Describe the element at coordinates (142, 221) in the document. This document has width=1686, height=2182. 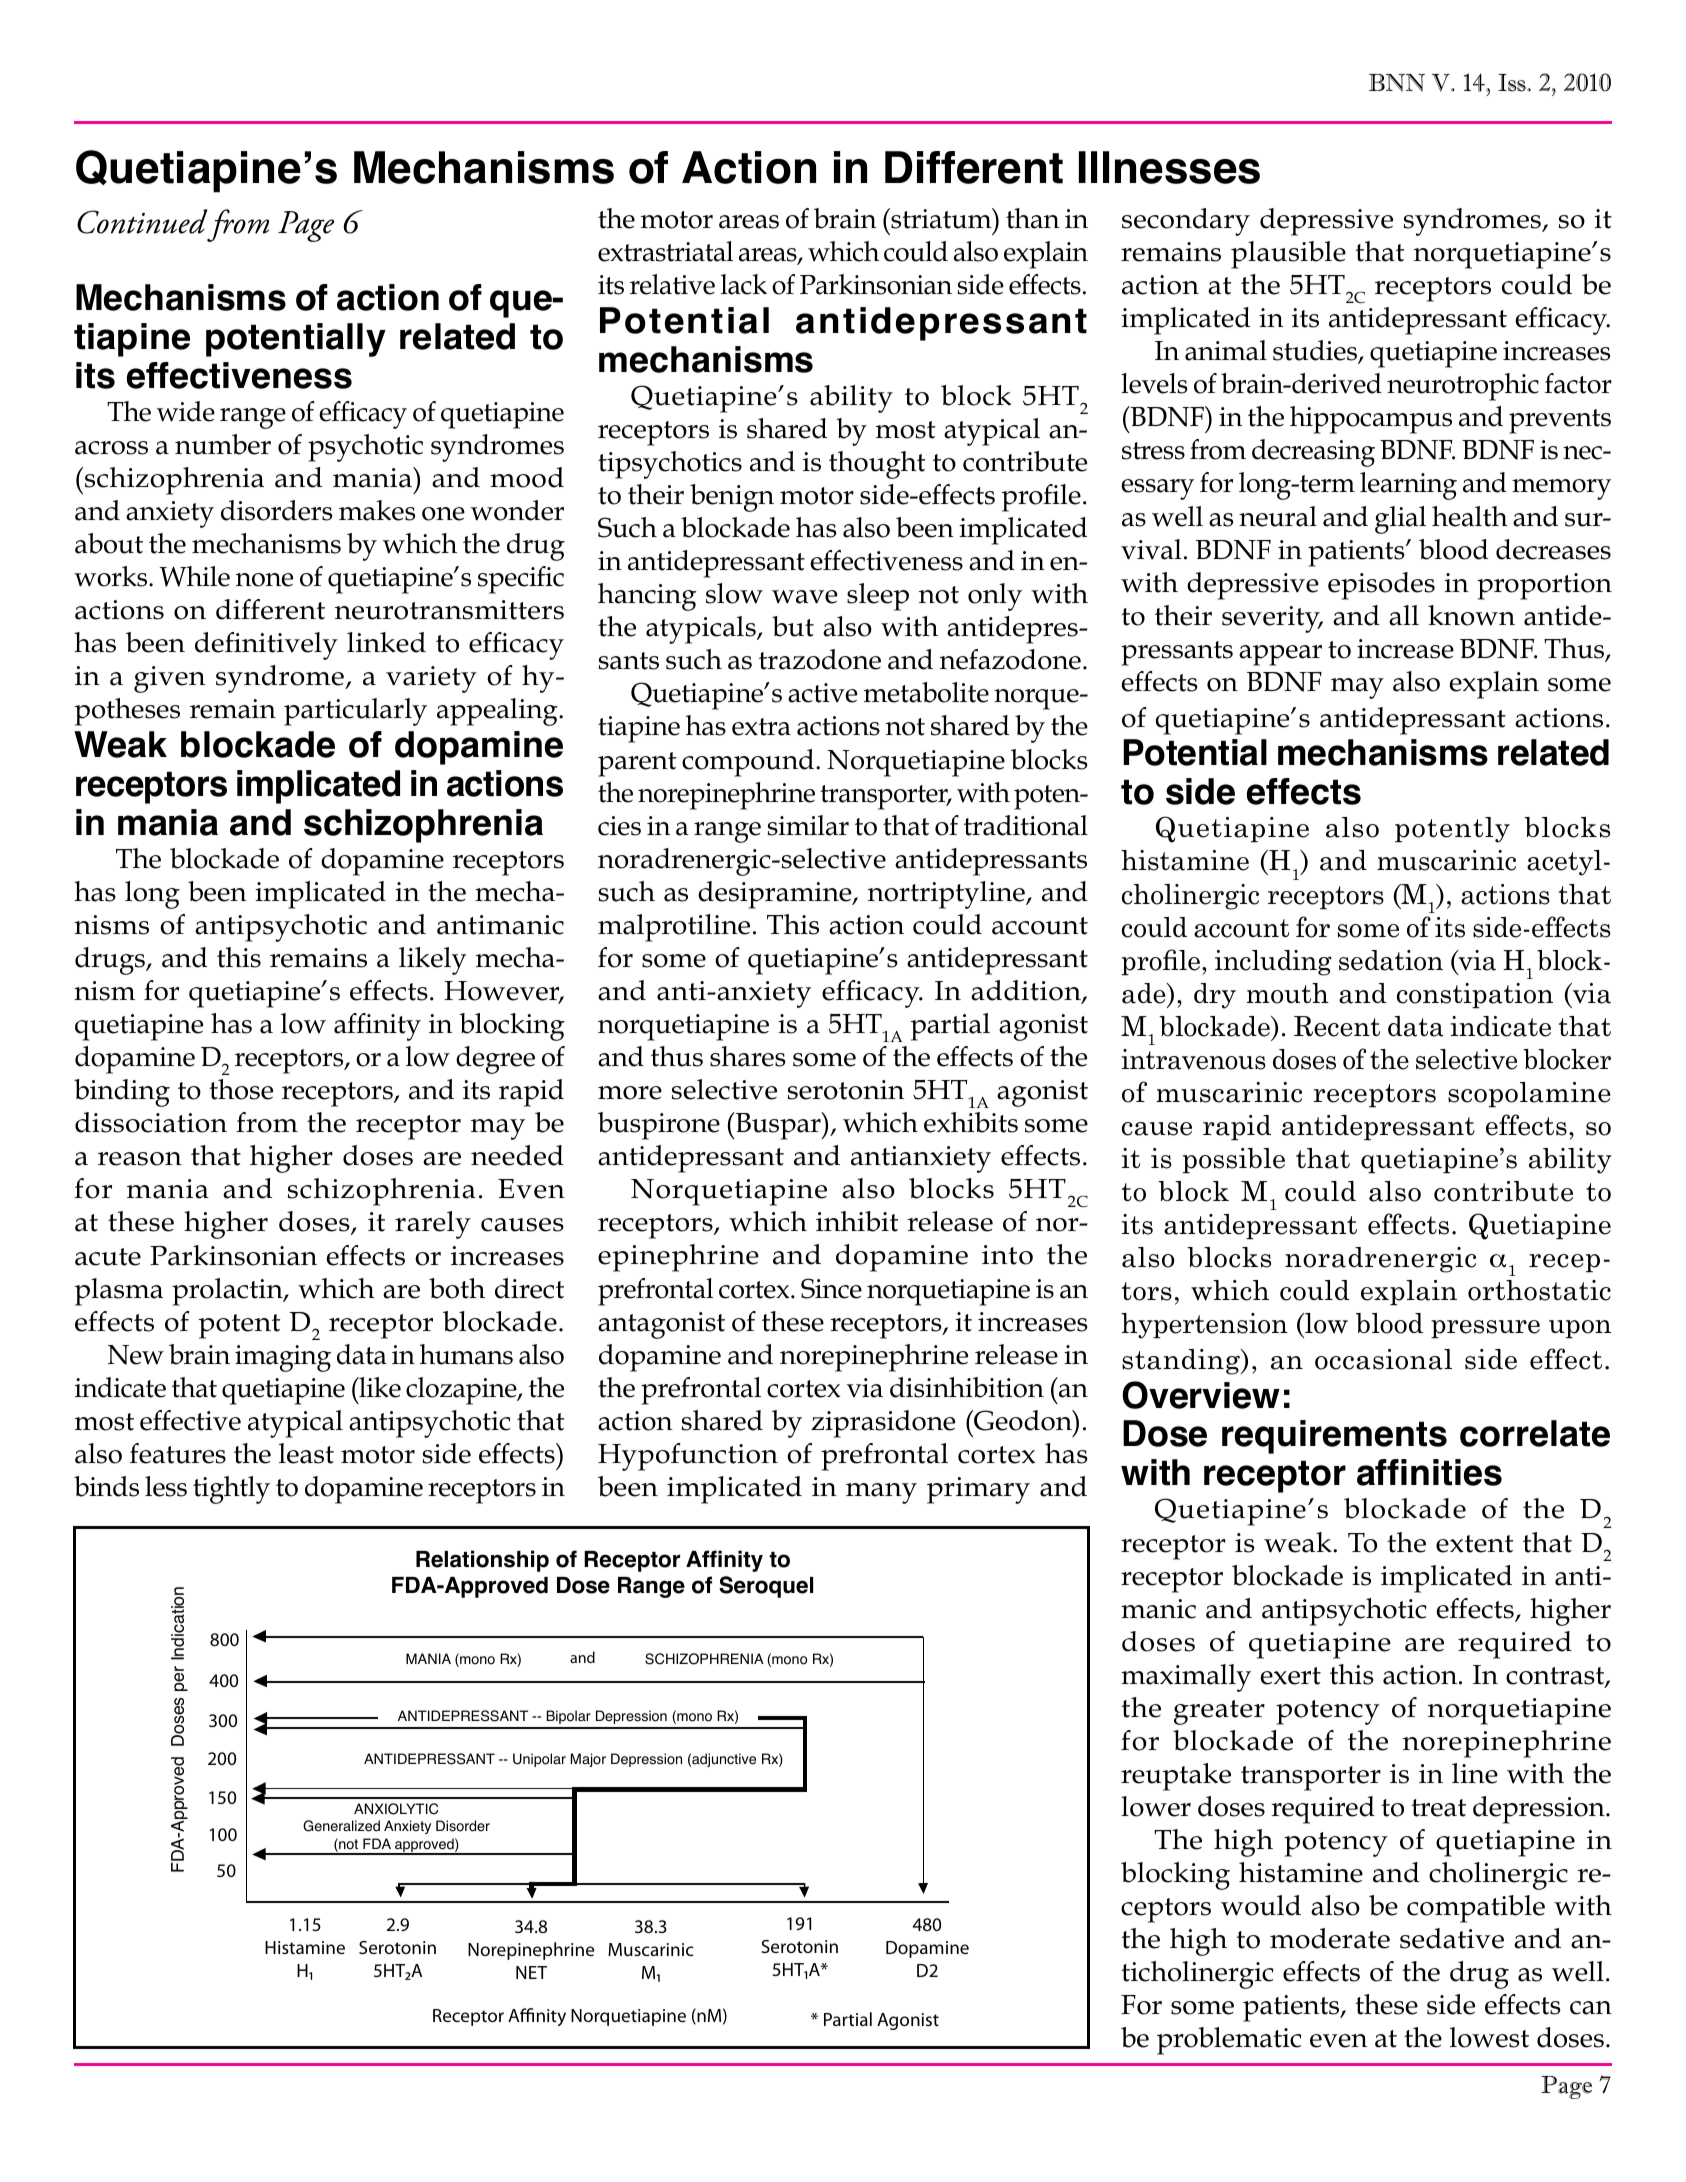
I see `Continued` at that location.
